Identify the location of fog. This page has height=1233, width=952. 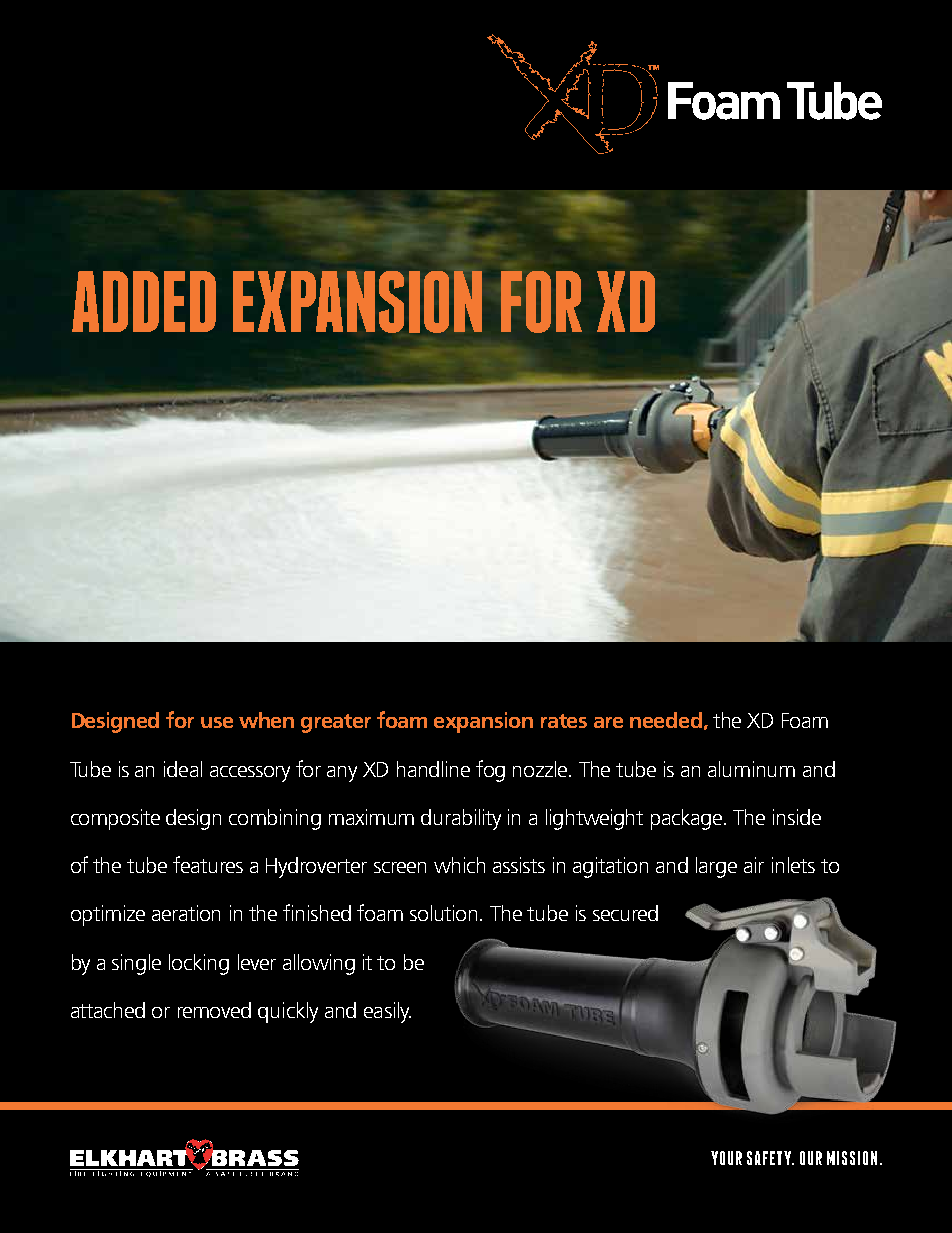
(490, 771).
